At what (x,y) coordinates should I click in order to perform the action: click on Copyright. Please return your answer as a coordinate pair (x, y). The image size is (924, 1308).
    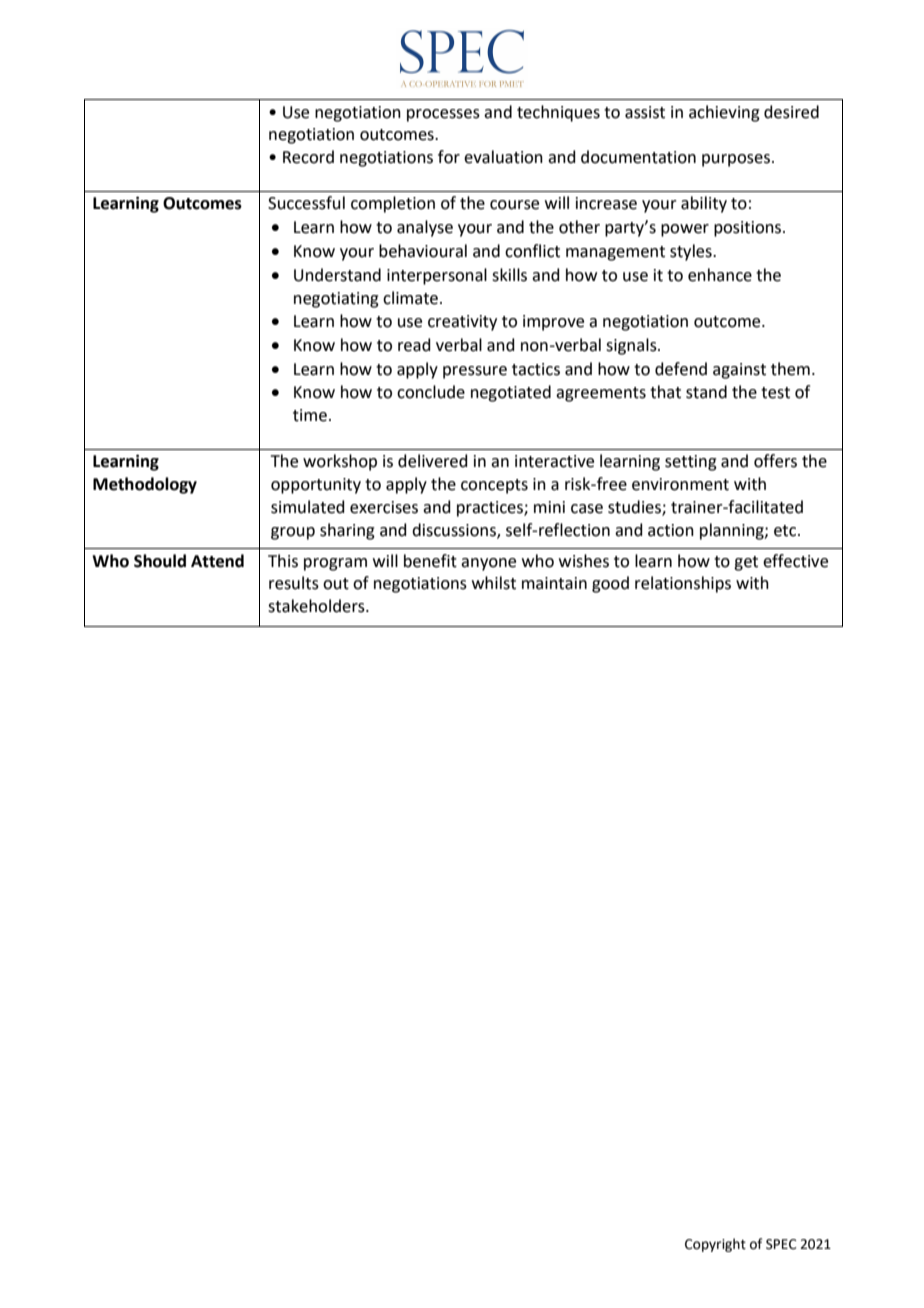
    Looking at the image, I should click on (715, 1245).
